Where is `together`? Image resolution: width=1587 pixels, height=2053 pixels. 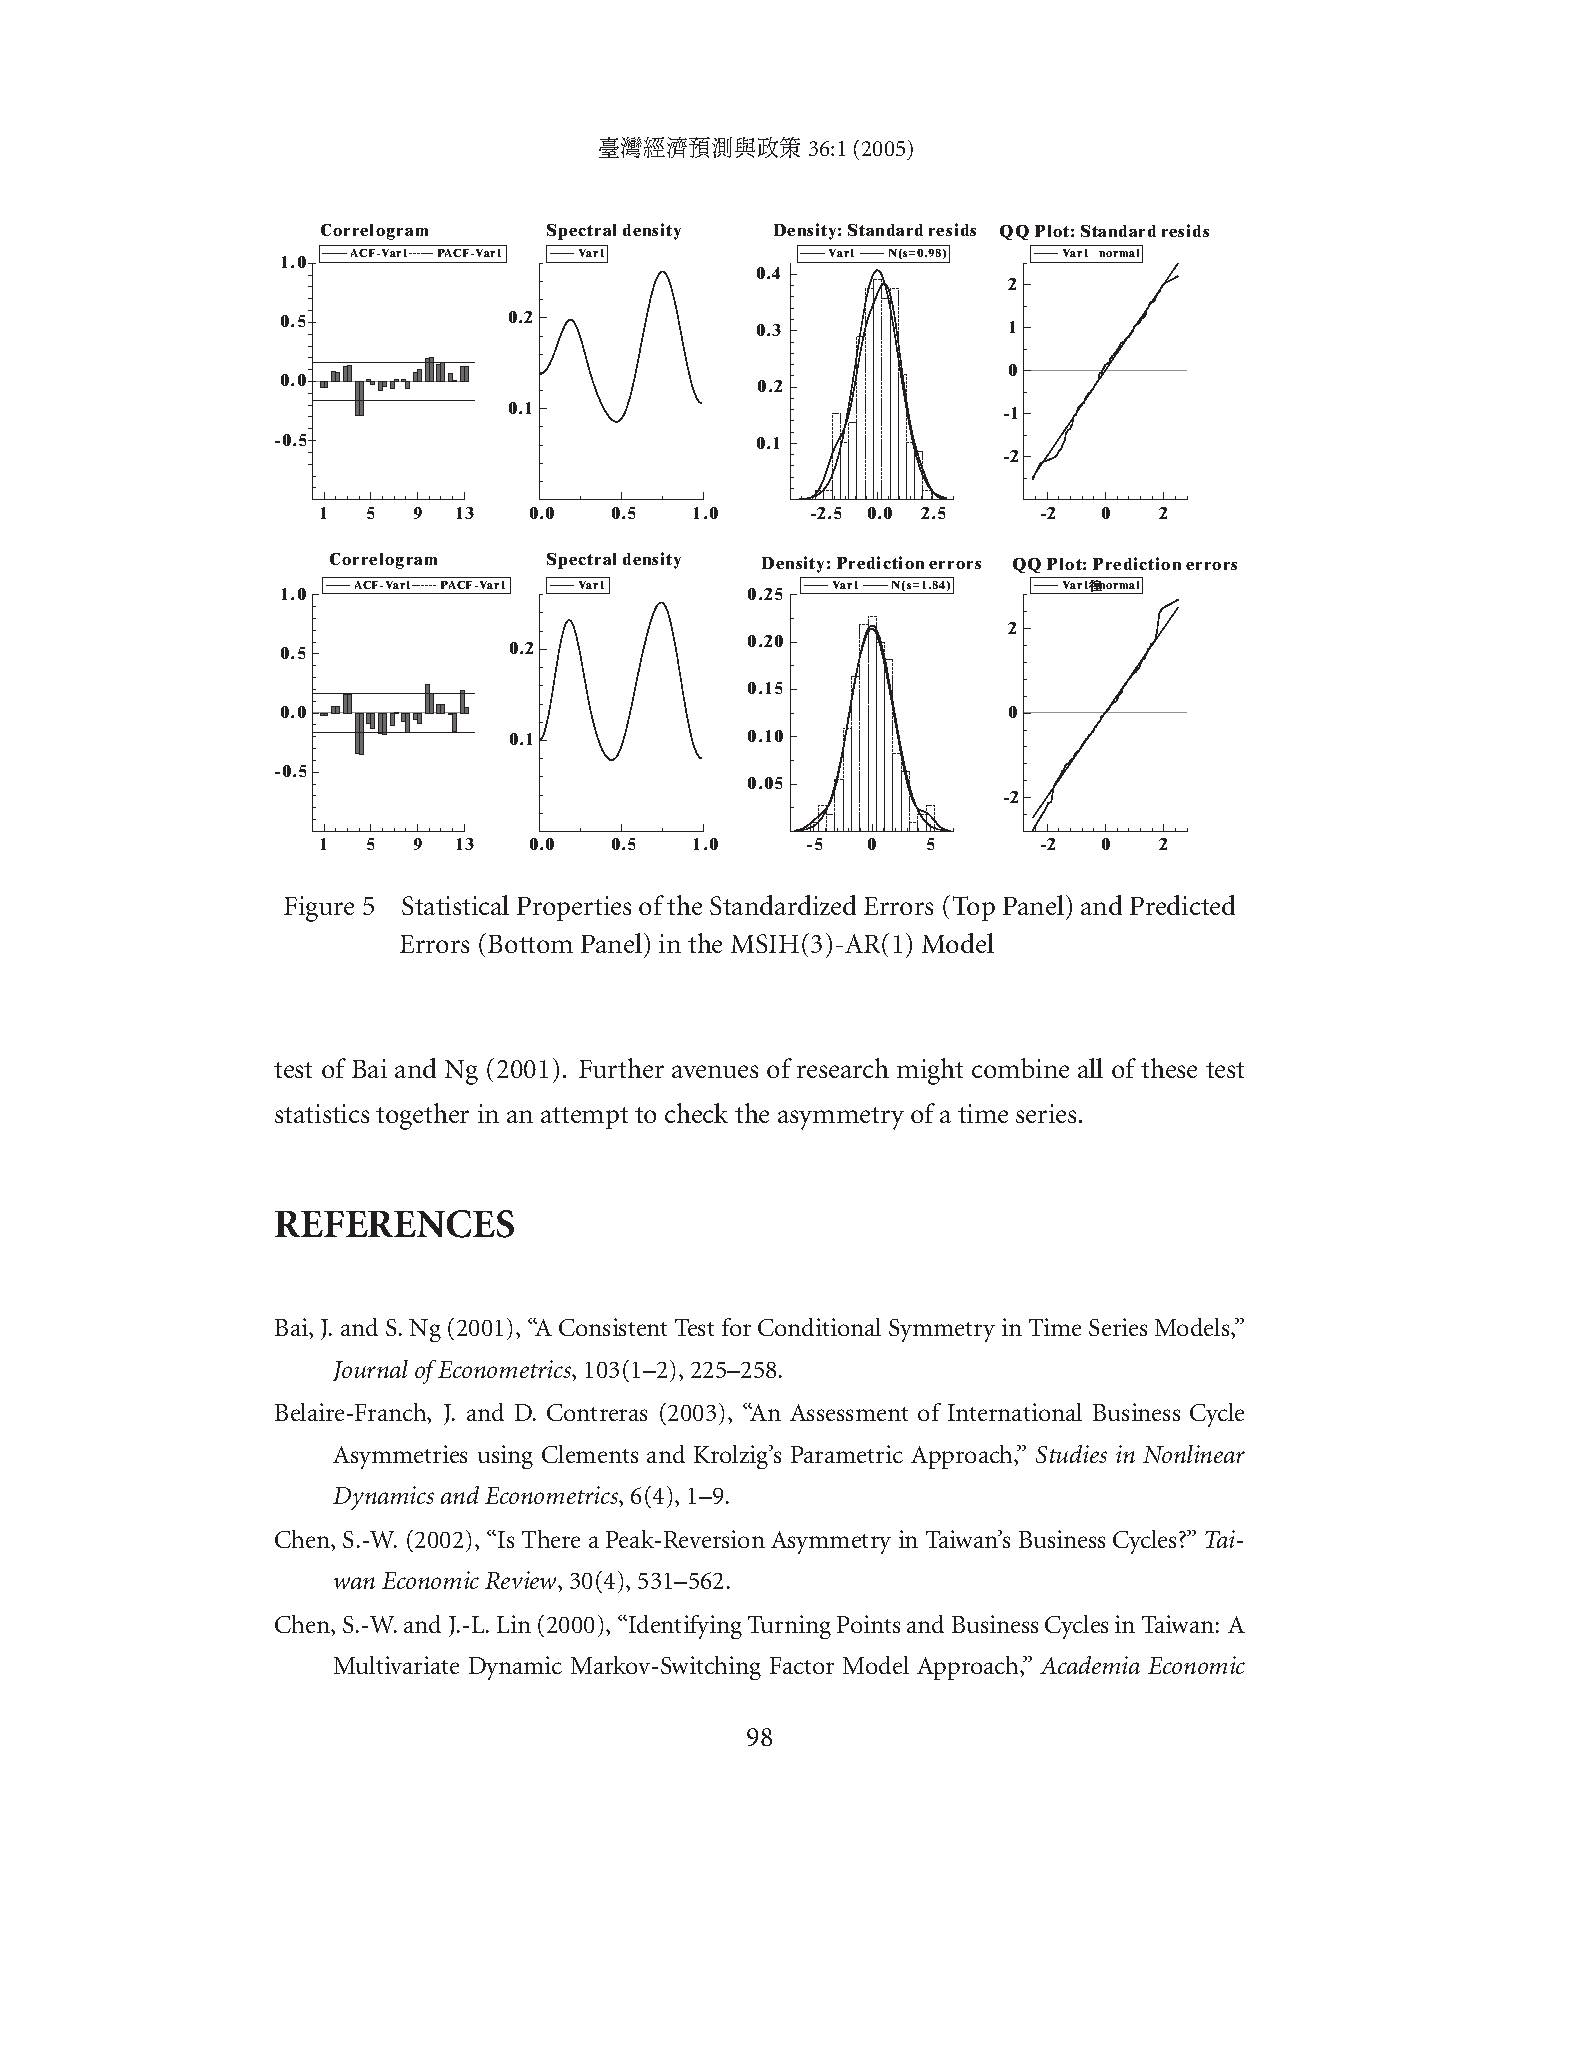 together is located at coordinates (422, 1116).
